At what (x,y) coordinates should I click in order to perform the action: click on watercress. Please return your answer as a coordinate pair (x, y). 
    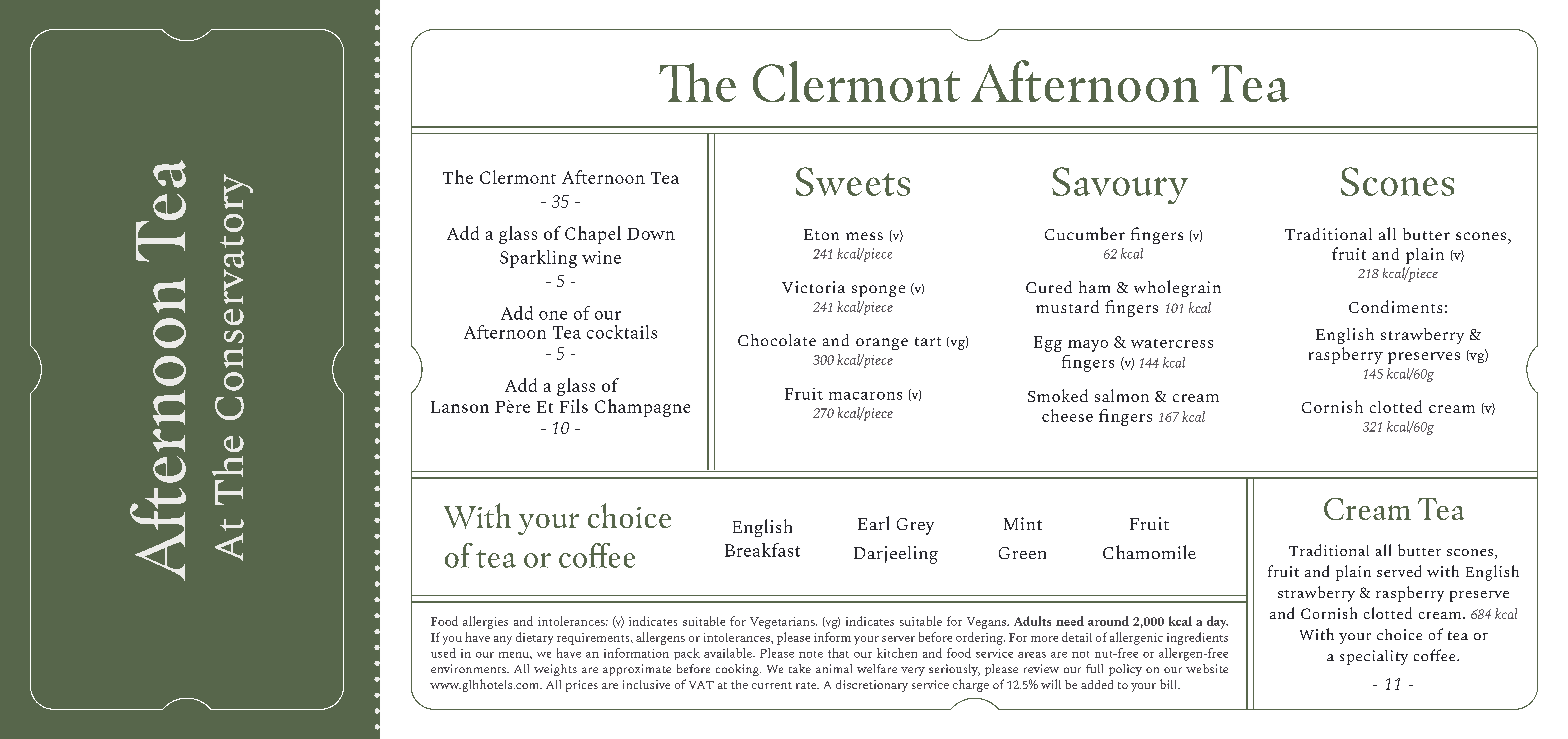
    Looking at the image, I should click on (1172, 343).
